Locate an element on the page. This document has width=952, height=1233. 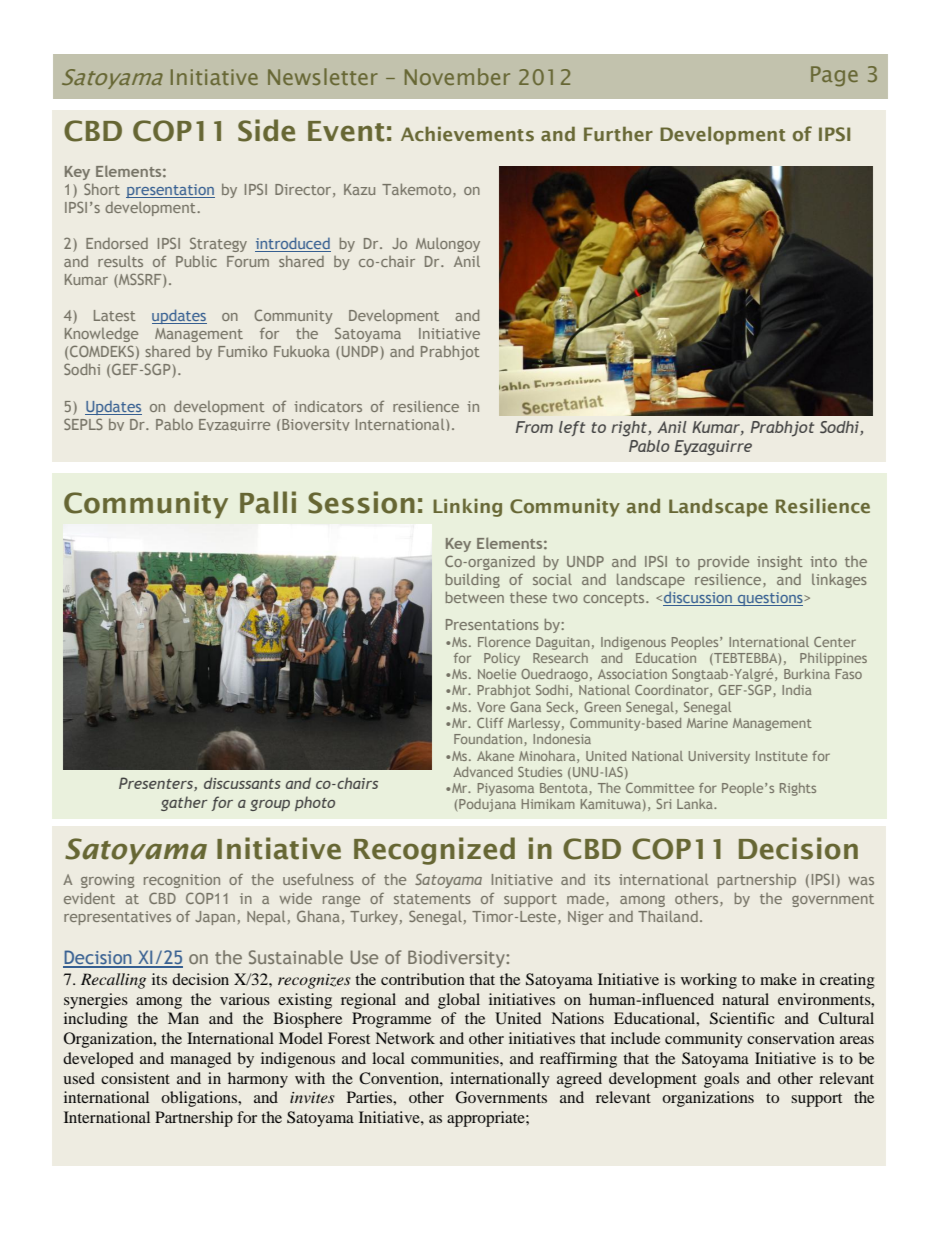
Foundation is located at coordinates (489, 740).
